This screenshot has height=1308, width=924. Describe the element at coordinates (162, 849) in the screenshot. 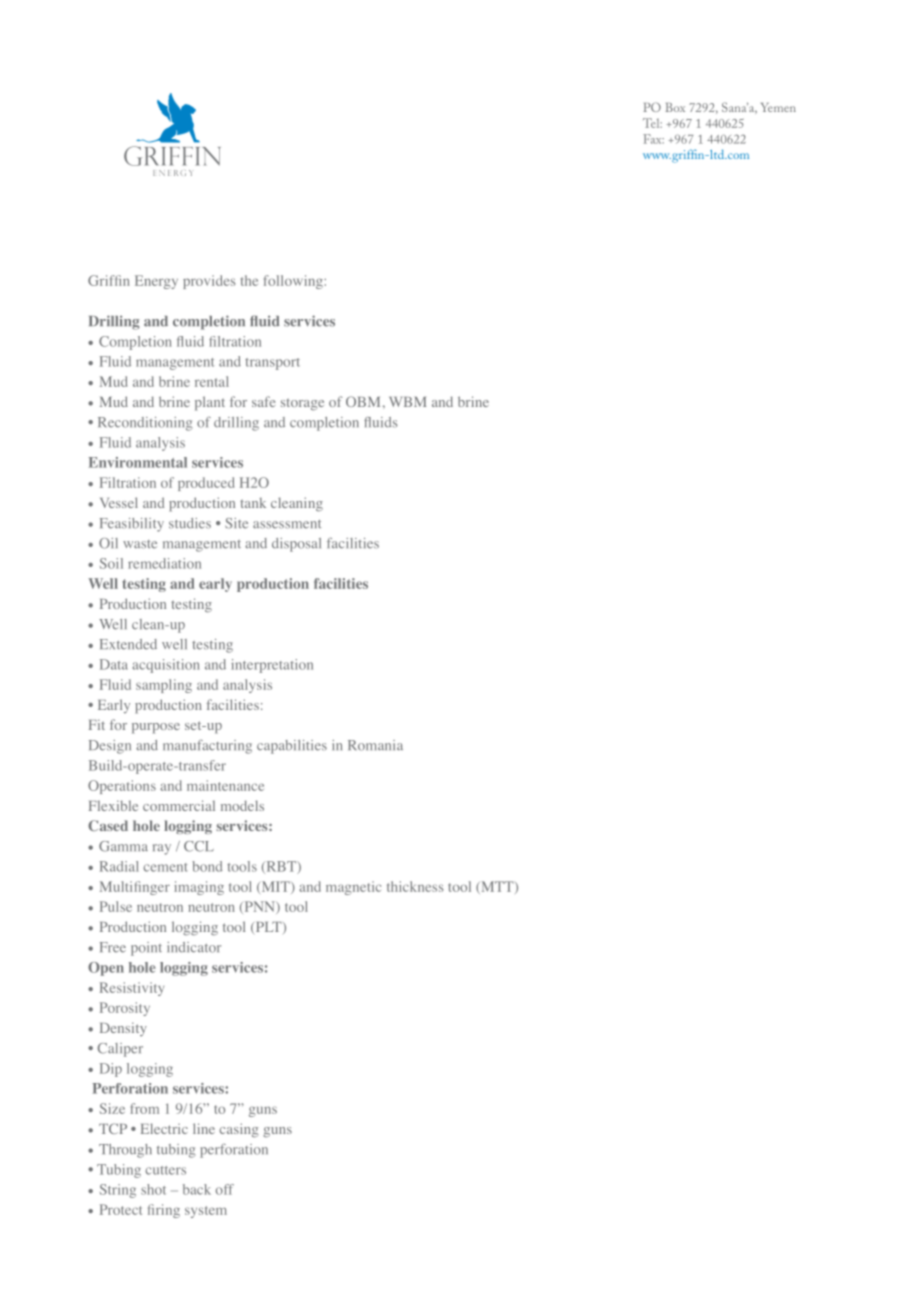

I see `ray` at that location.
